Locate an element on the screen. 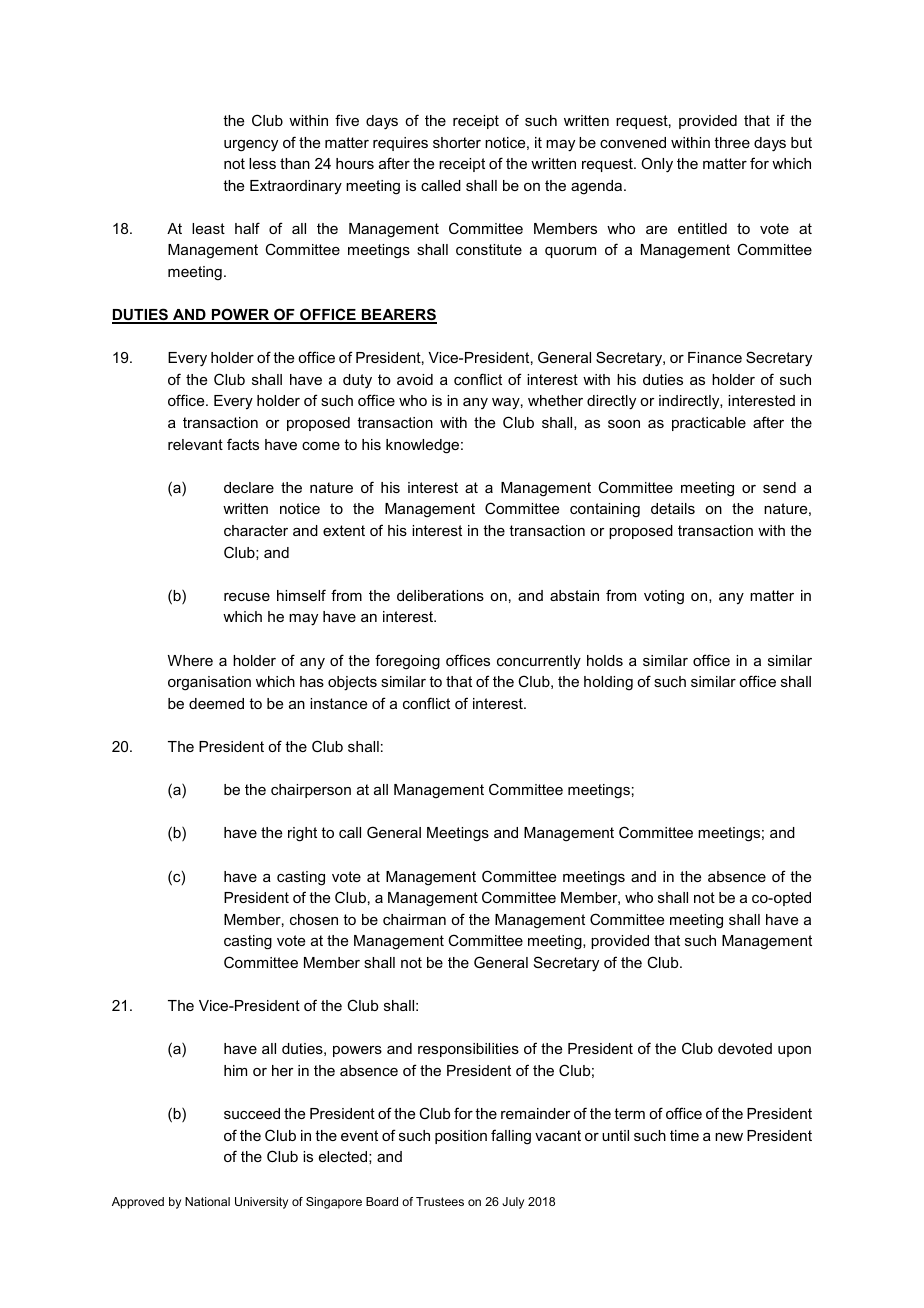  declare is located at coordinates (249, 487).
